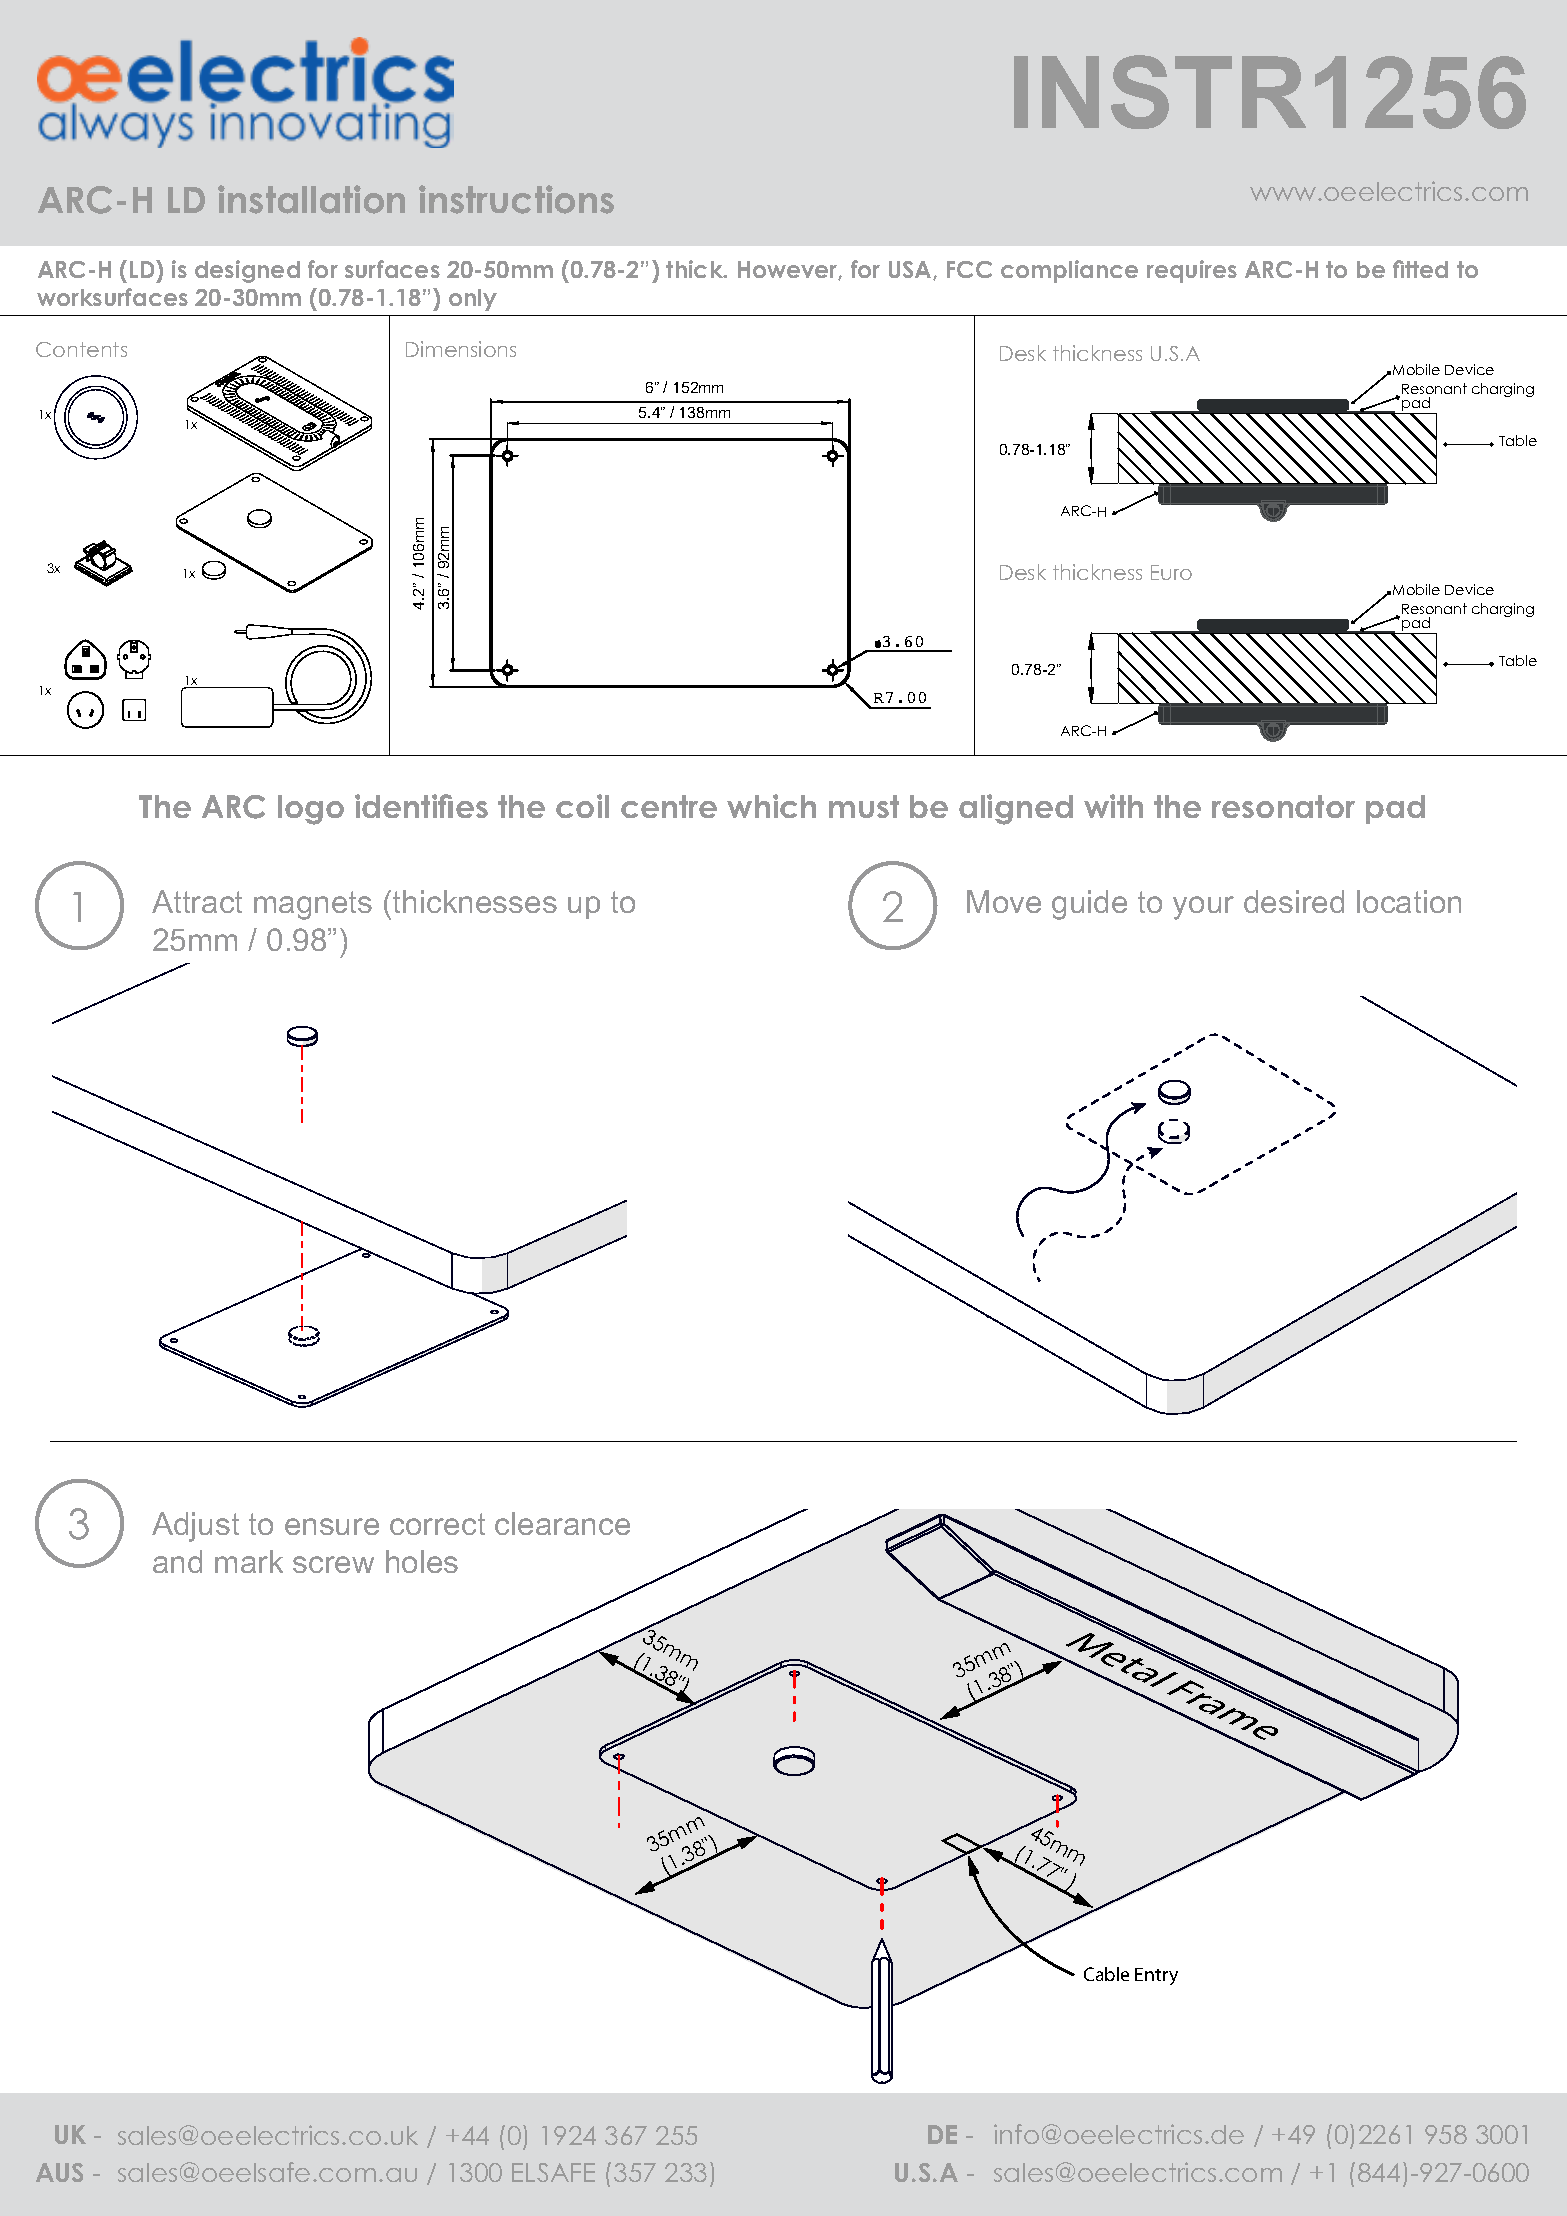 The height and width of the screenshot is (2216, 1567). I want to click on Cable, so click(1106, 1974).
